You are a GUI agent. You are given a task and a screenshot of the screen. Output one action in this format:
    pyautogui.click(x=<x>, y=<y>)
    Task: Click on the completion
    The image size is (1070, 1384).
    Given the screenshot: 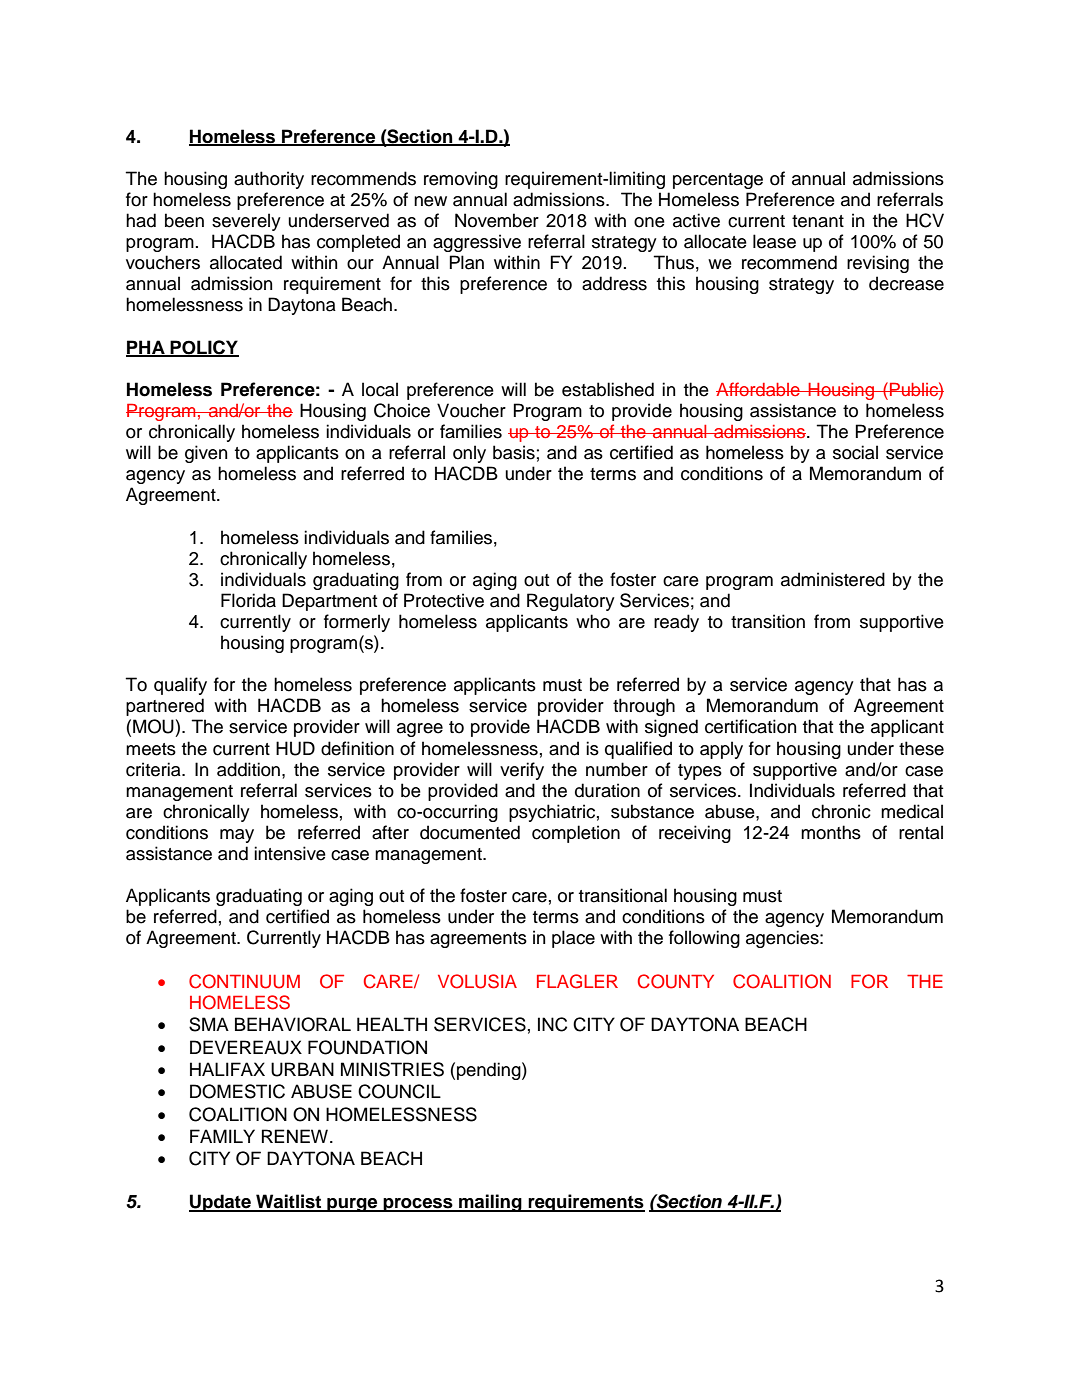 What is the action you would take?
    pyautogui.click(x=576, y=834)
